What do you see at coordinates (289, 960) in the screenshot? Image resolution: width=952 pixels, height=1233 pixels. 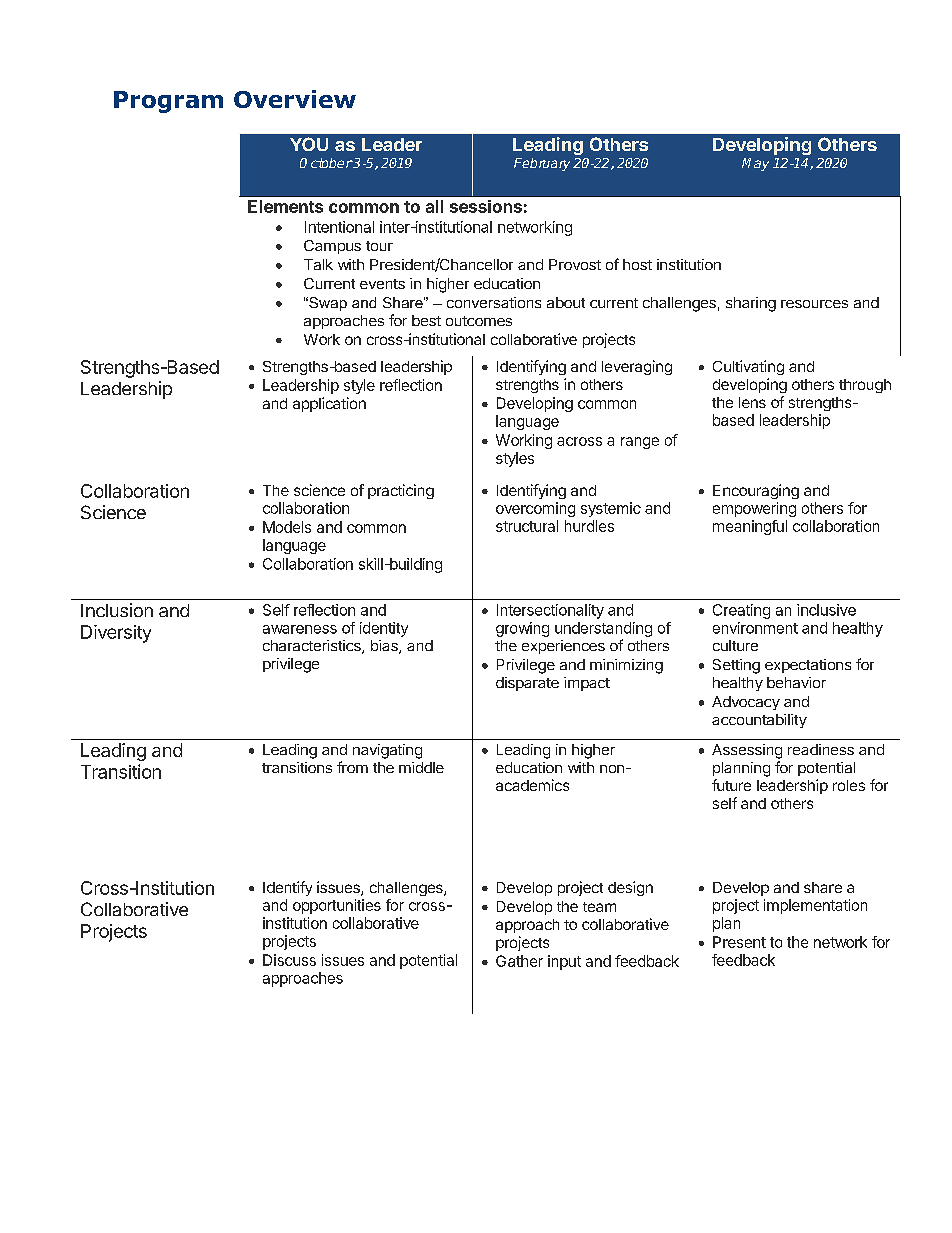 I see `Discuss` at bounding box center [289, 960].
